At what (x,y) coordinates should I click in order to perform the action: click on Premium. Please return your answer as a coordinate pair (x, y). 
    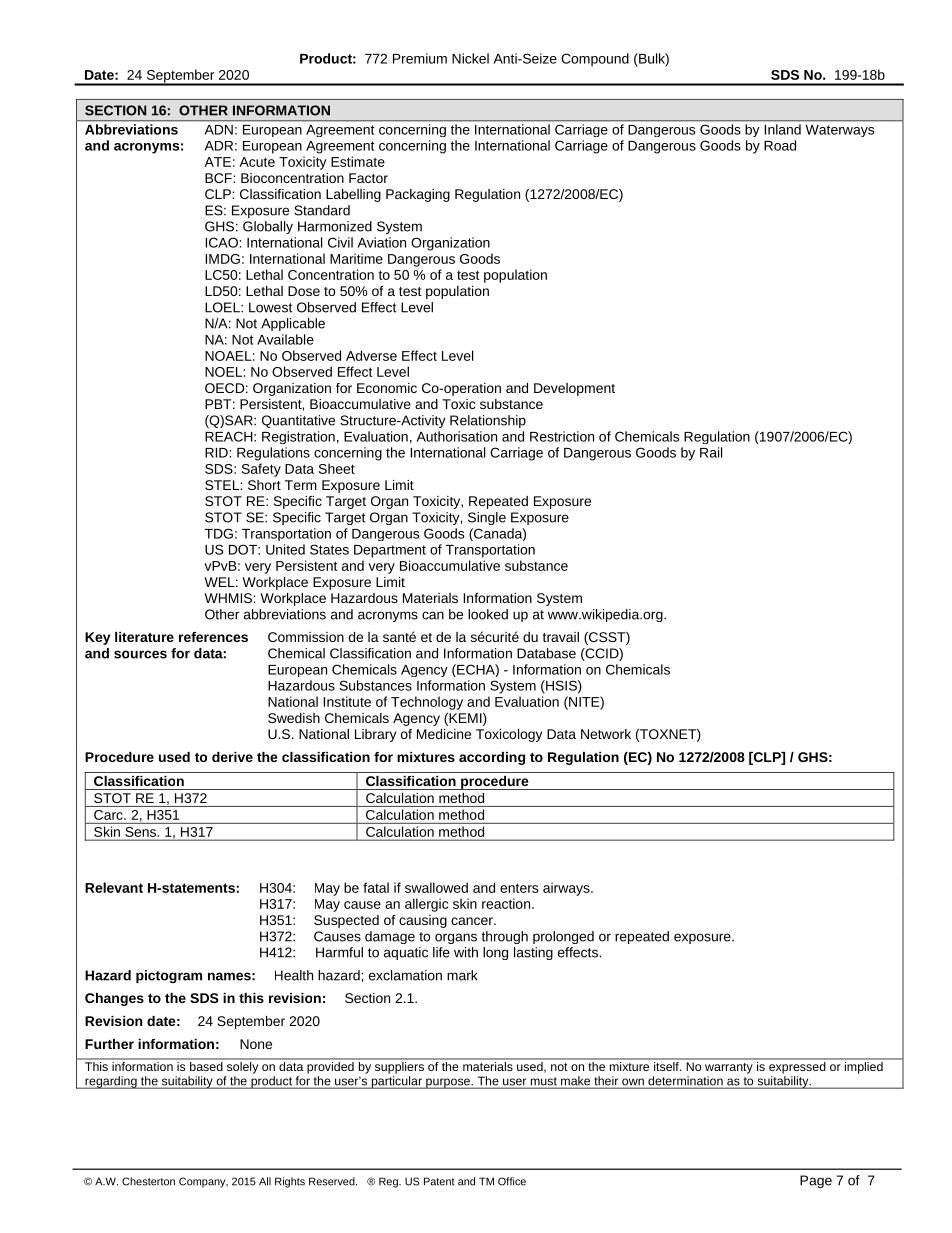
    Looking at the image, I should click on (420, 58).
